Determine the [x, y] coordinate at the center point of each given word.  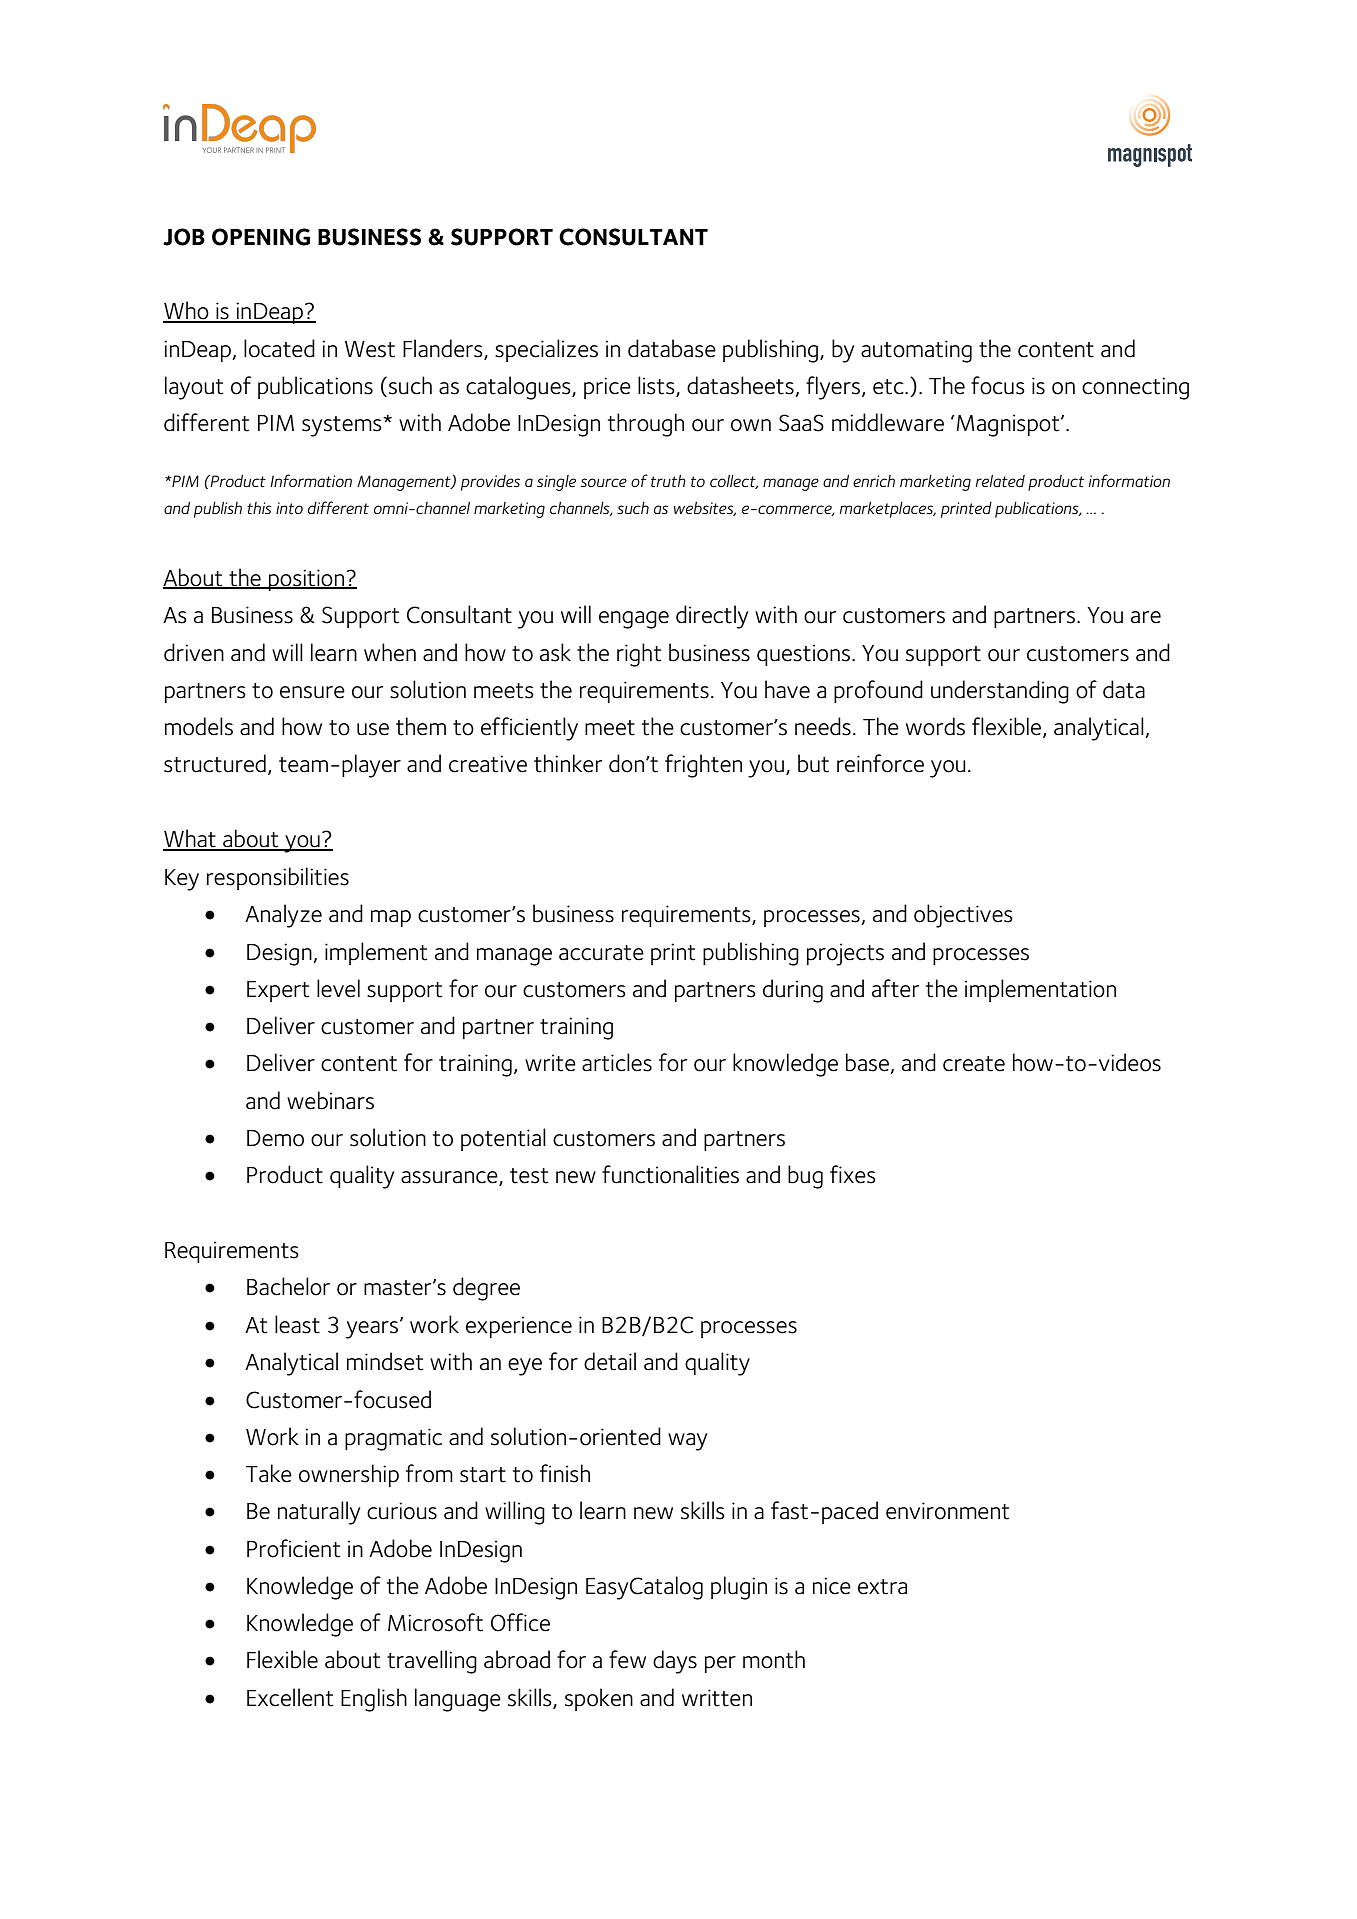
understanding [1000, 692]
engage [634, 620]
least [297, 1324]
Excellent [290, 1697]
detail [610, 1361]
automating [916, 351]
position [306, 580]
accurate [601, 953]
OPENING [261, 237]
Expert [278, 991]
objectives [963, 916]
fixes [853, 1174]
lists [657, 386]
